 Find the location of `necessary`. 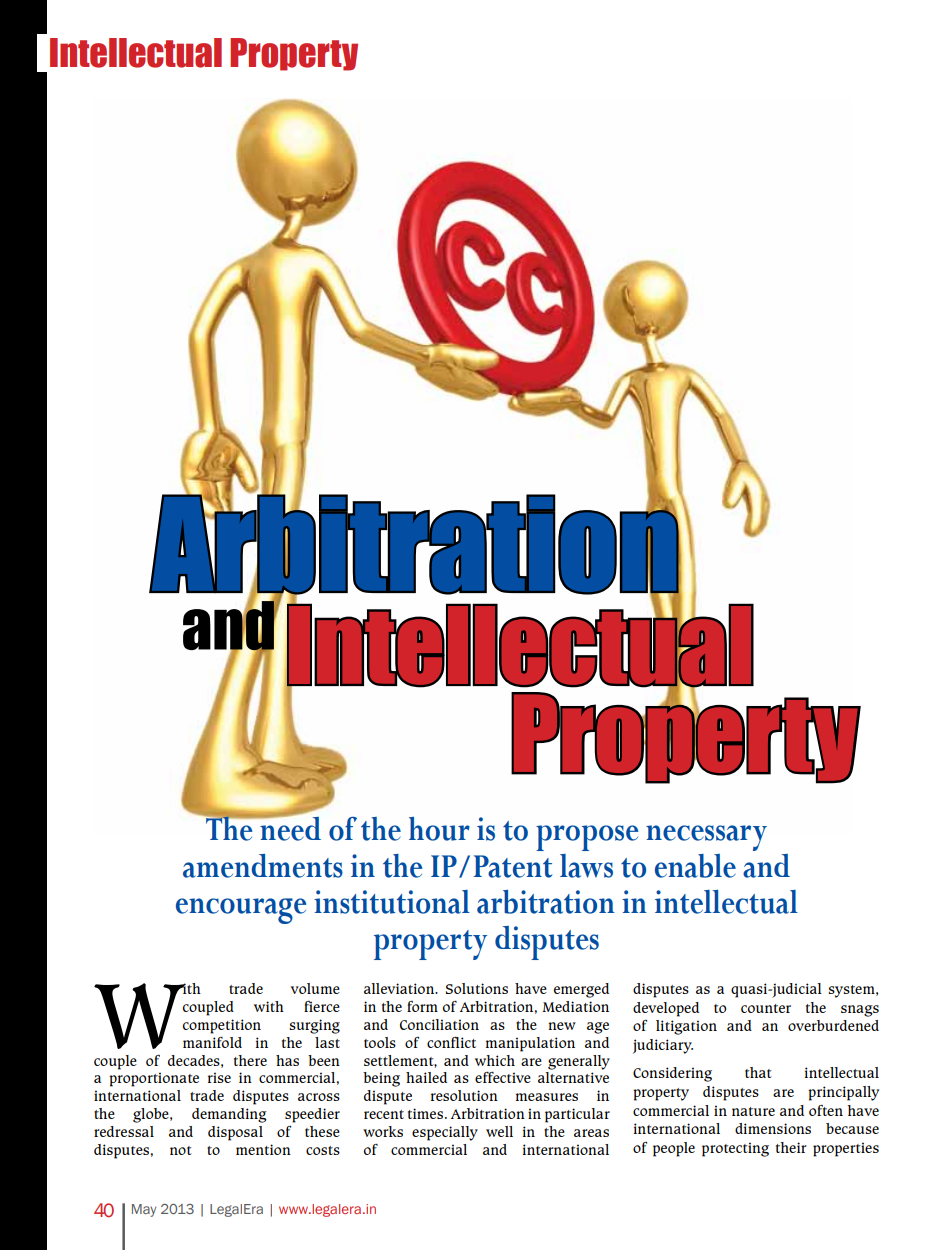

necessary is located at coordinates (706, 838).
